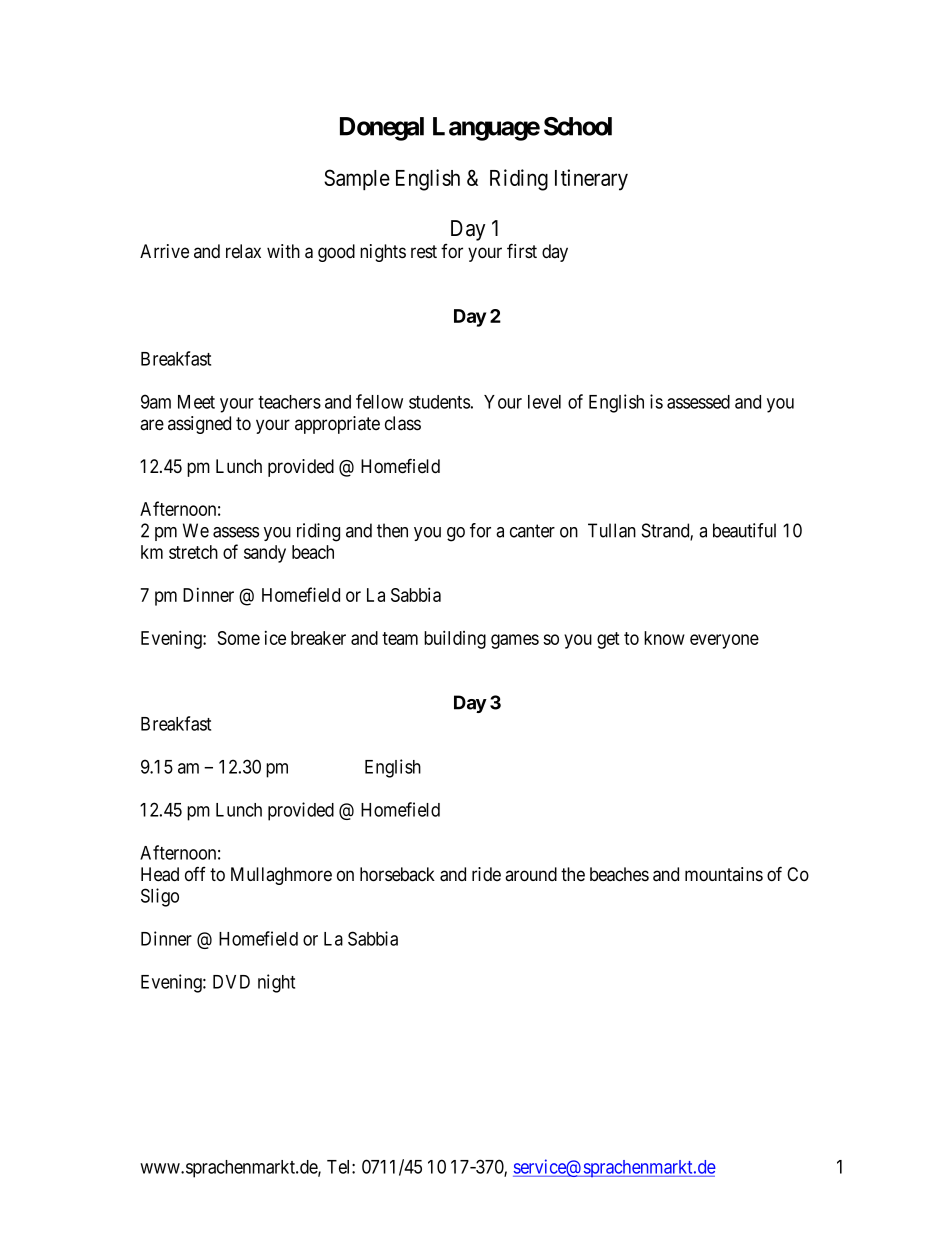  What do you see at coordinates (591, 180) in the screenshot?
I see `Itinerary` at bounding box center [591, 180].
